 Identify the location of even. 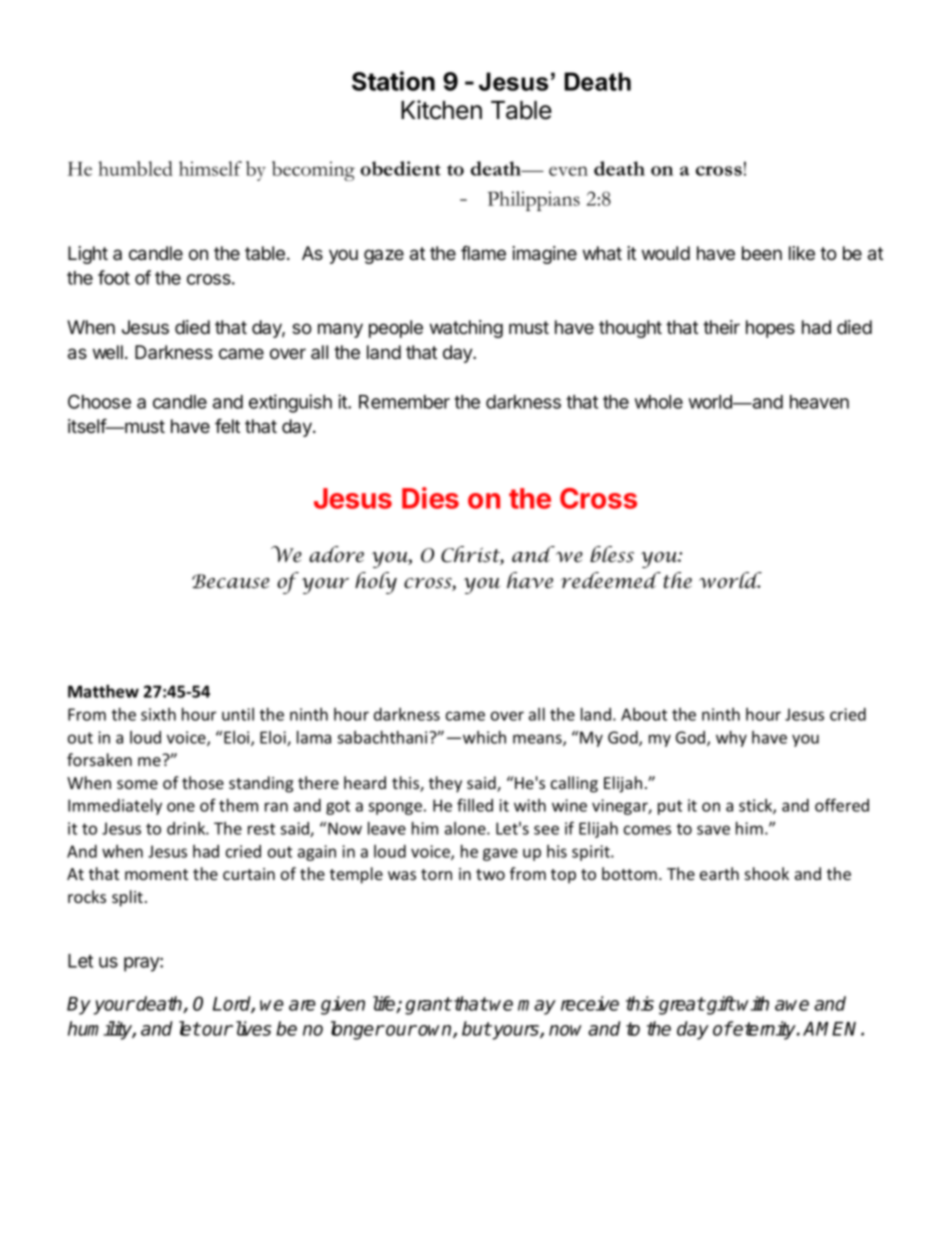
(568, 171).
